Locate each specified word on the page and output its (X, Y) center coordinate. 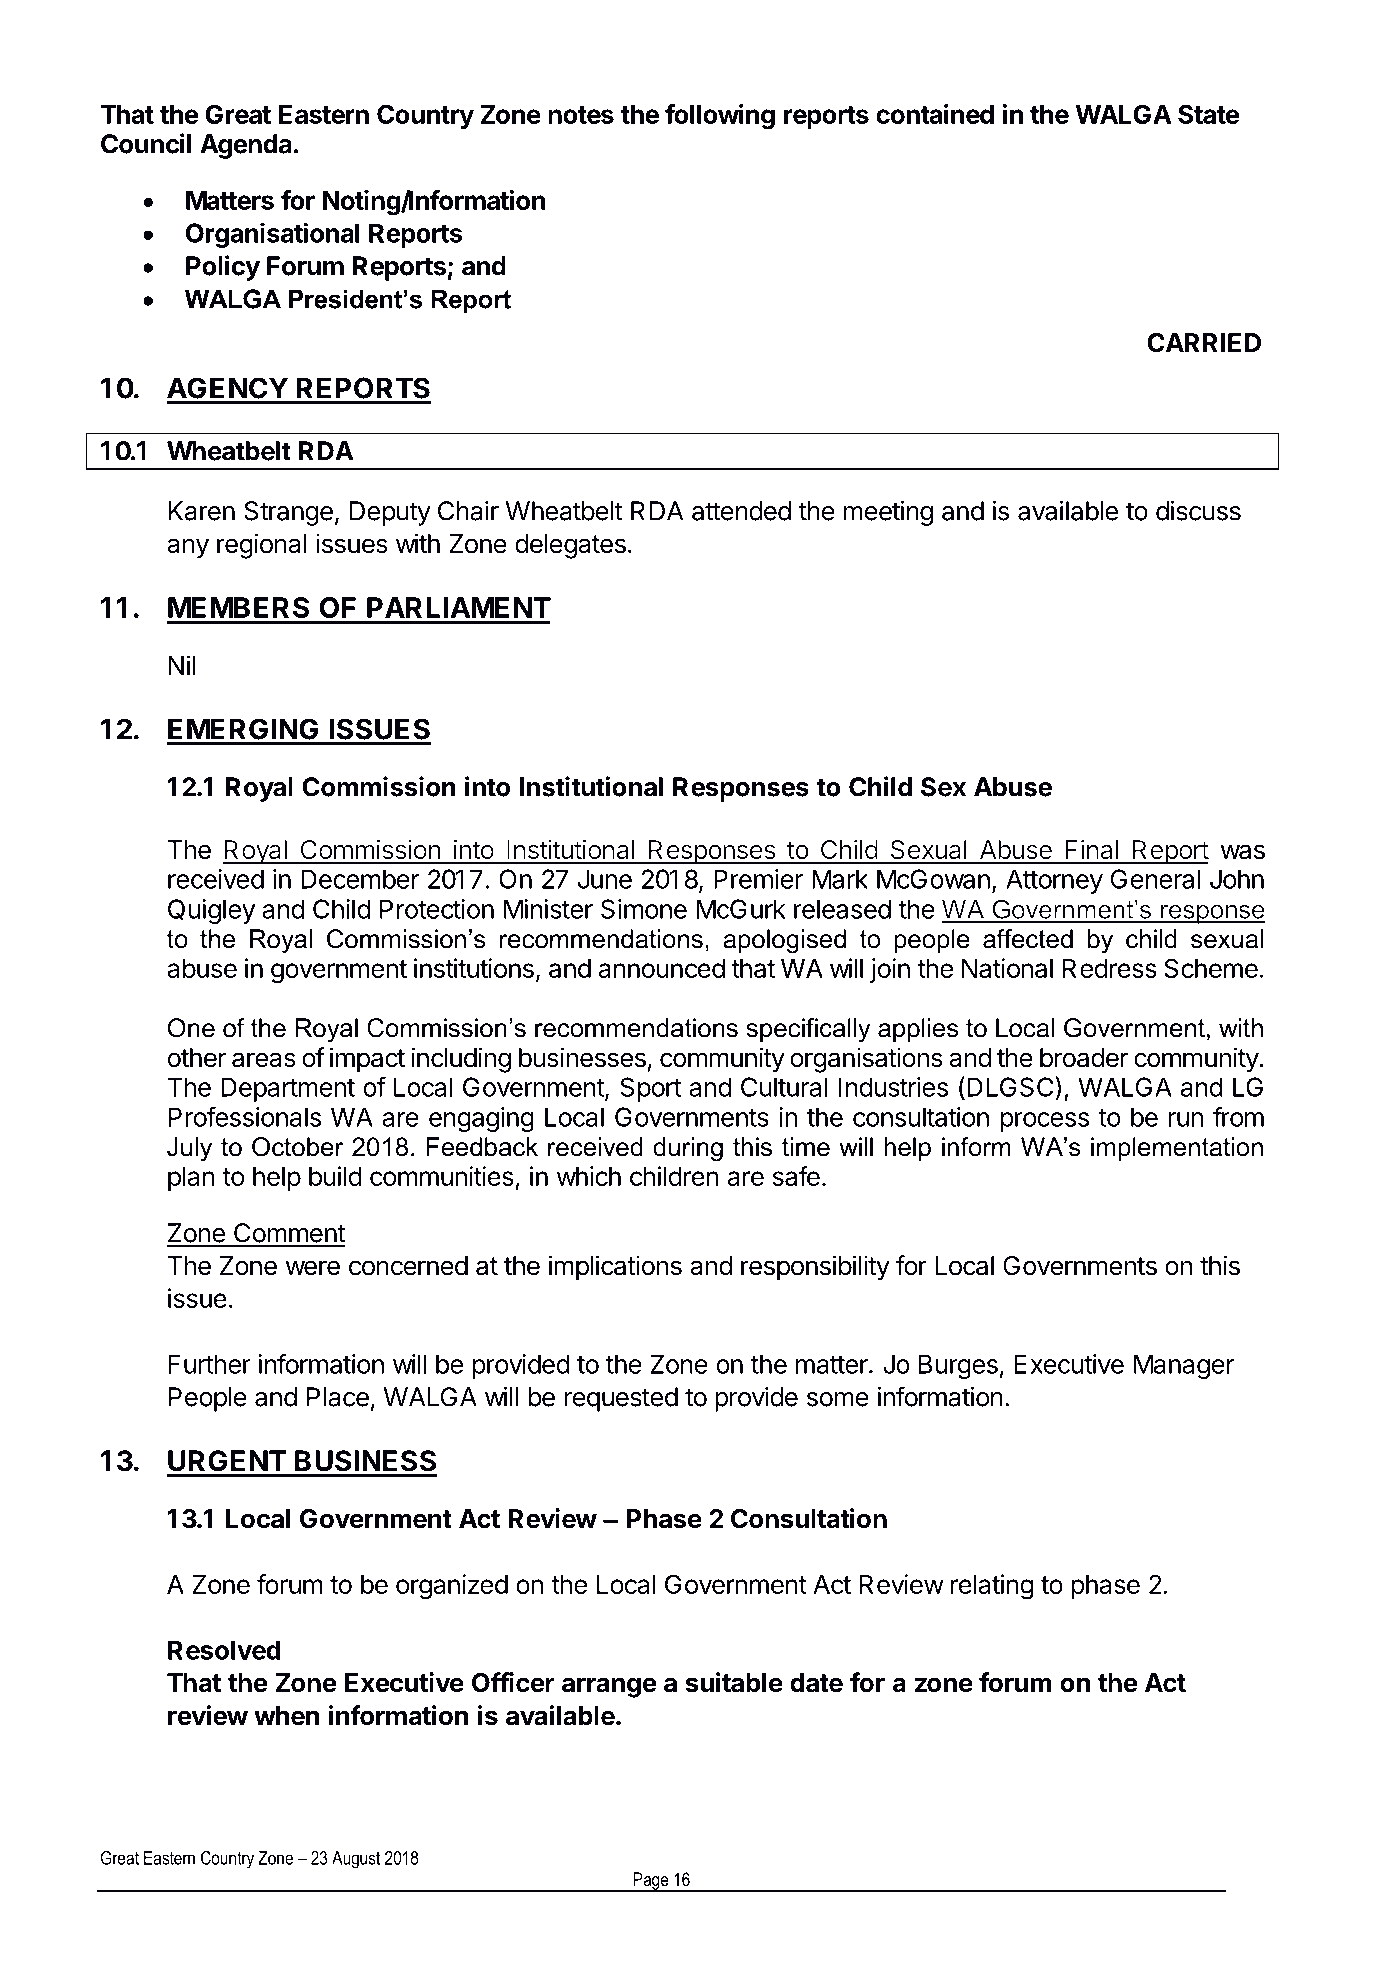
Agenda (246, 146)
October (298, 1147)
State (1209, 114)
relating (992, 1587)
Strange (288, 513)
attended (741, 511)
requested (621, 1399)
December (360, 879)
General (1155, 879)
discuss (1198, 511)
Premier (758, 879)
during (688, 1149)
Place (338, 1397)
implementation (1177, 1149)
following (720, 117)
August (356, 1860)
